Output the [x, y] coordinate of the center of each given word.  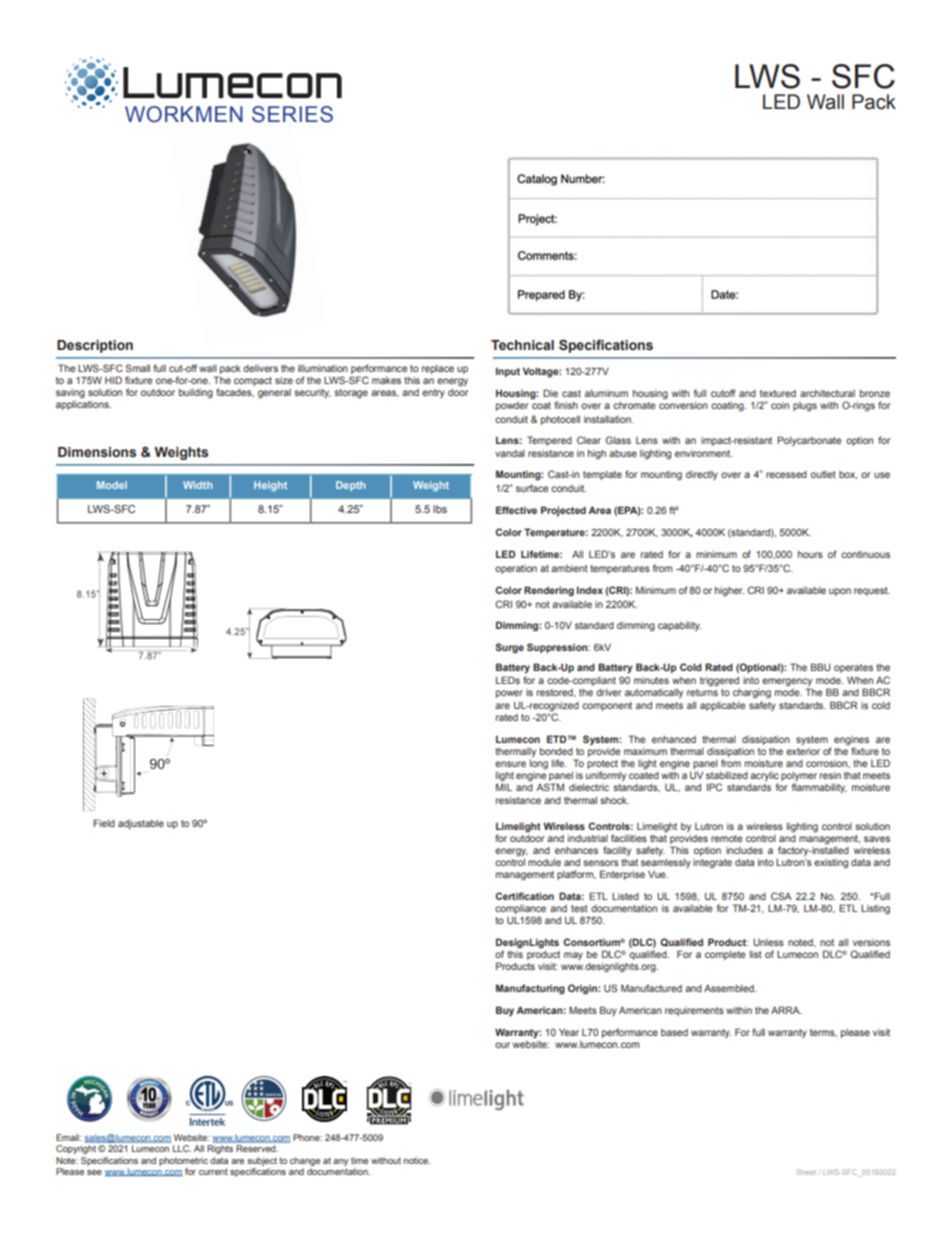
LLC [182, 1148]
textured [778, 393]
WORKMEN [184, 114]
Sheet [806, 1172]
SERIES [292, 114]
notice [417, 1160]
